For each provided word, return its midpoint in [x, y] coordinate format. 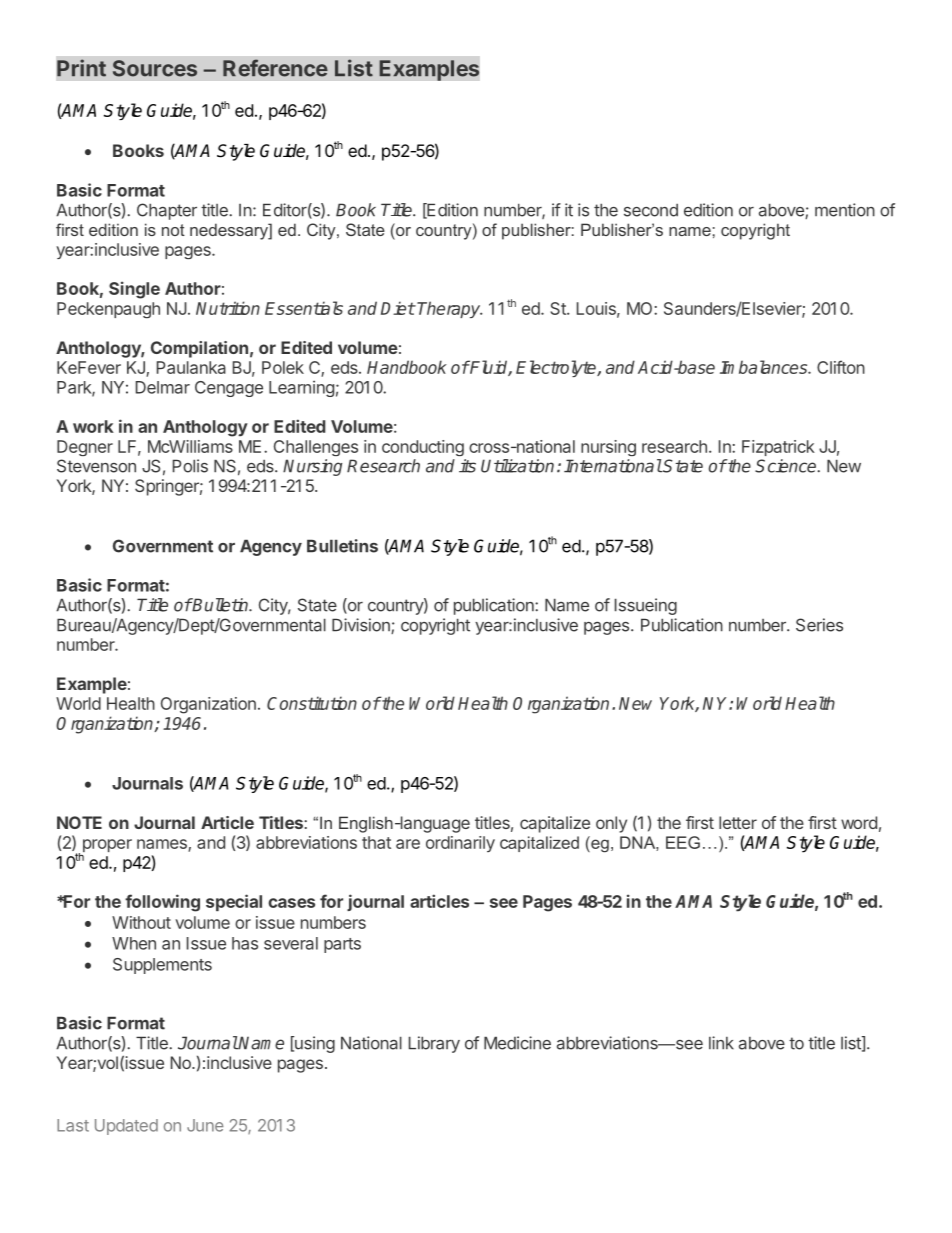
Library [434, 1044]
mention [845, 210]
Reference [275, 68]
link [721, 1043]
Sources [155, 68]
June [205, 1125]
